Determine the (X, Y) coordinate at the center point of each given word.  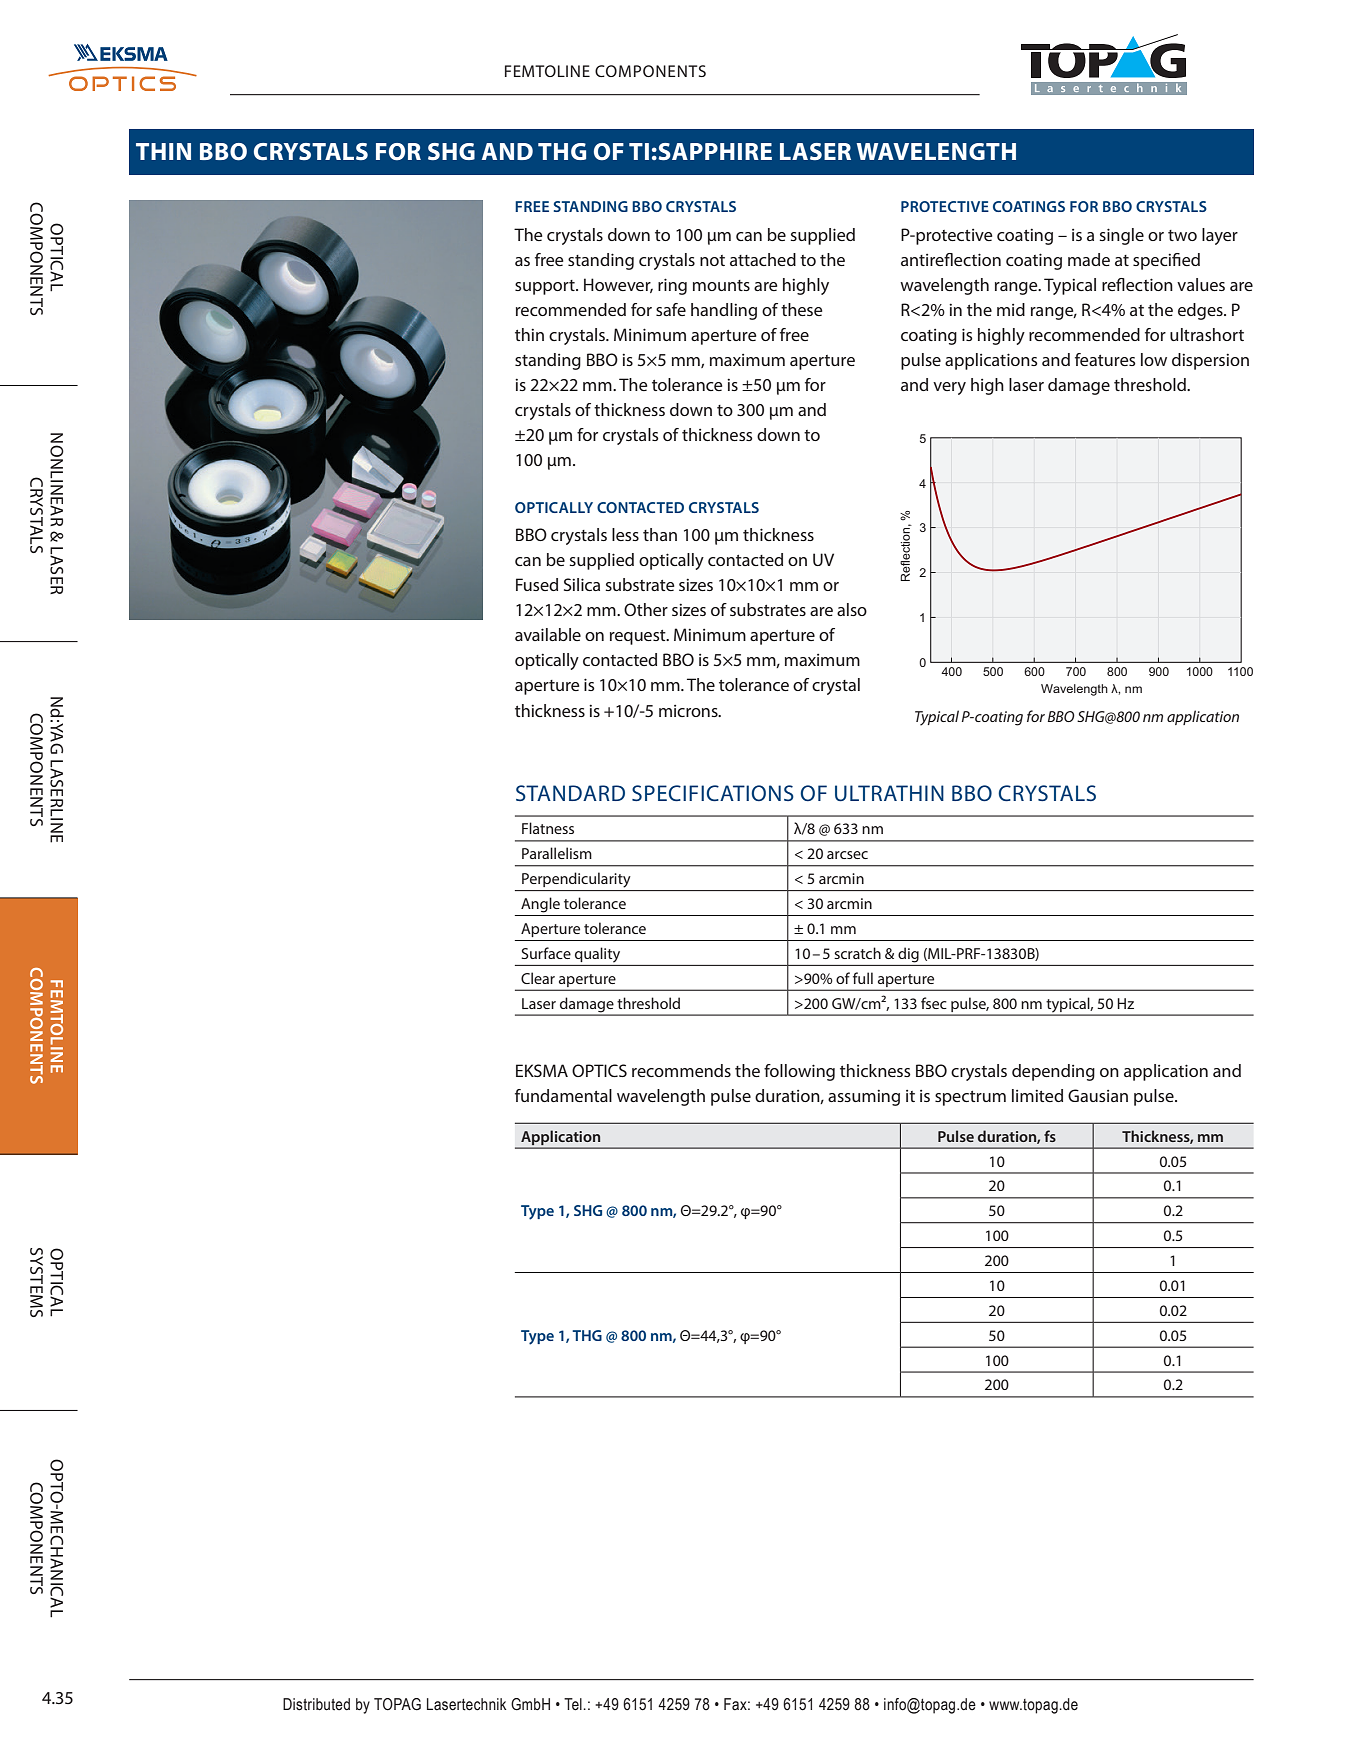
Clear (538, 978)
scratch (857, 953)
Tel (573, 1704)
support (546, 287)
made (1089, 259)
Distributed (316, 1704)
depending (1053, 1072)
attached (763, 259)
